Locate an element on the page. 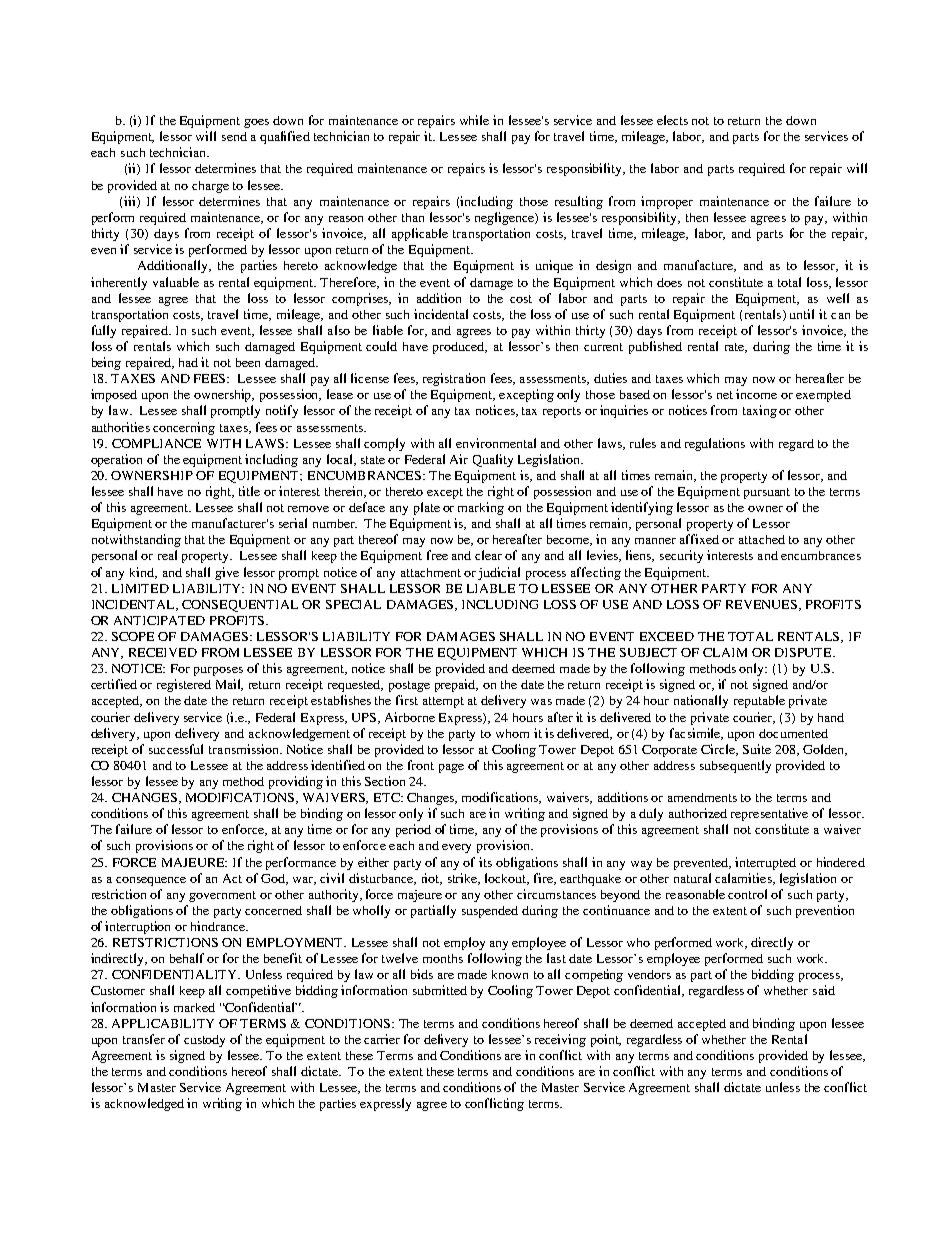  whom is located at coordinates (512, 733).
